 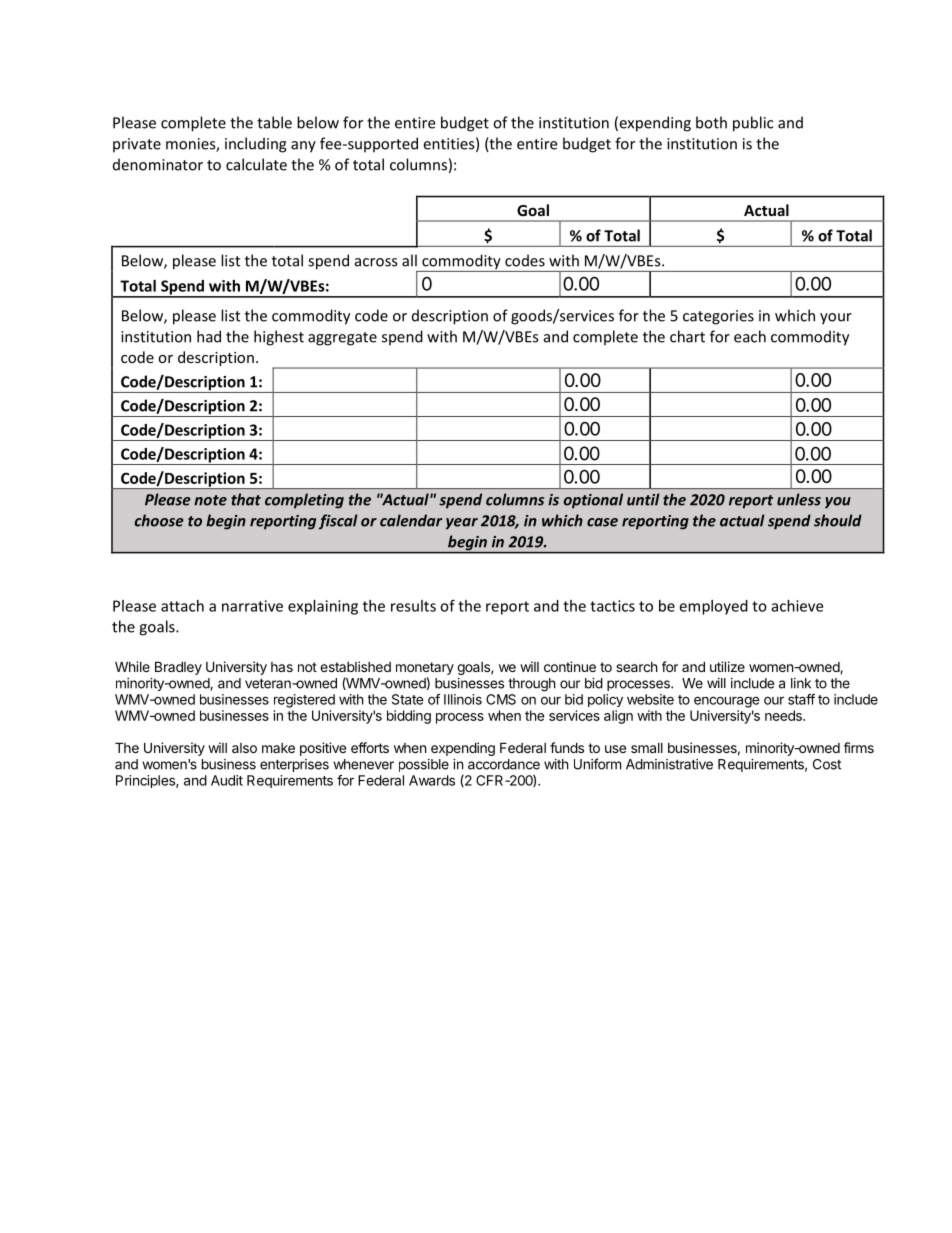 I want to click on public, so click(x=753, y=124).
